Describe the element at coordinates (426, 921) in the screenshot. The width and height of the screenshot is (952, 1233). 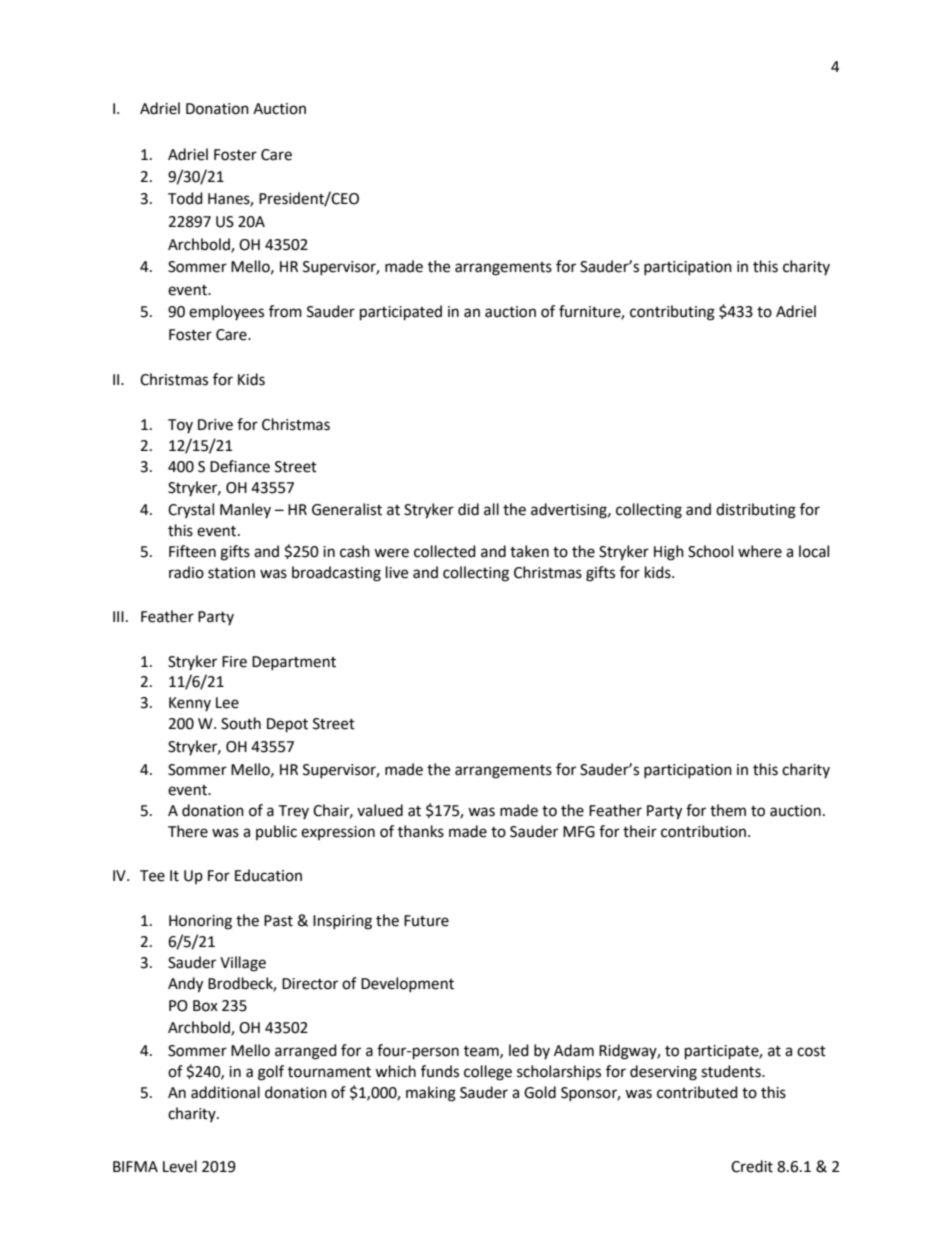
I see `Future` at that location.
